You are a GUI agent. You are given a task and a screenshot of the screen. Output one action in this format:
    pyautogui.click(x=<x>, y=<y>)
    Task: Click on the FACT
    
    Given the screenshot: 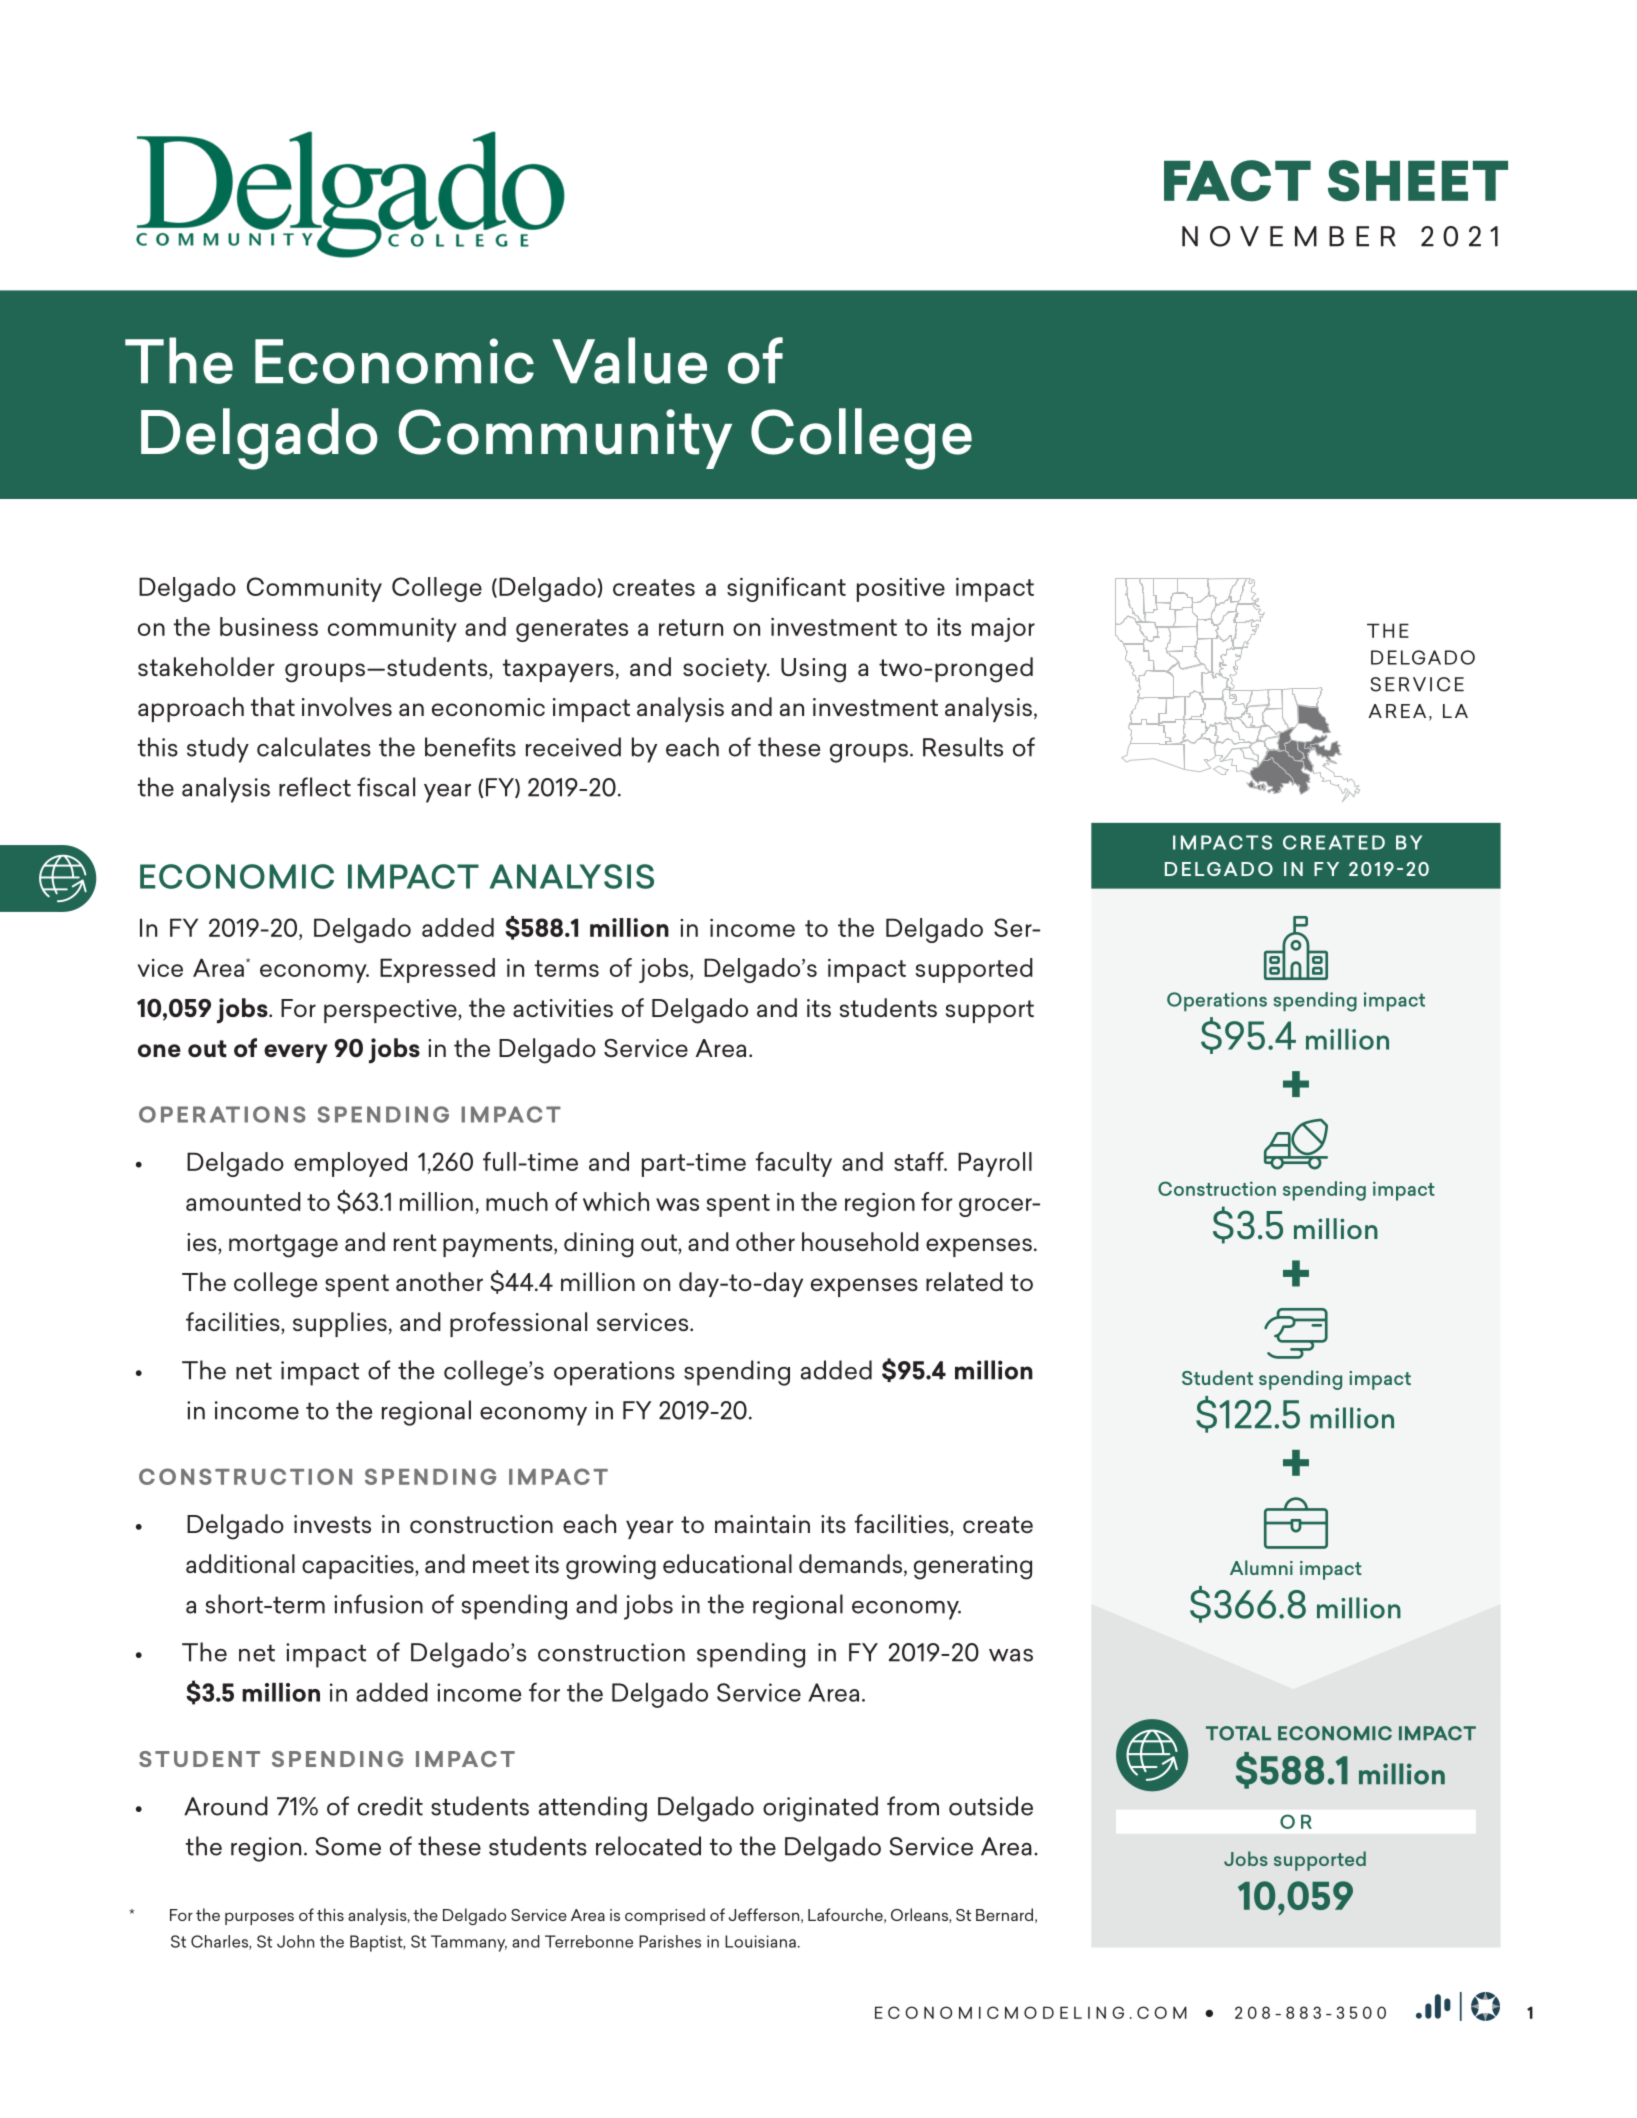 What is the action you would take?
    pyautogui.click(x=1237, y=181)
